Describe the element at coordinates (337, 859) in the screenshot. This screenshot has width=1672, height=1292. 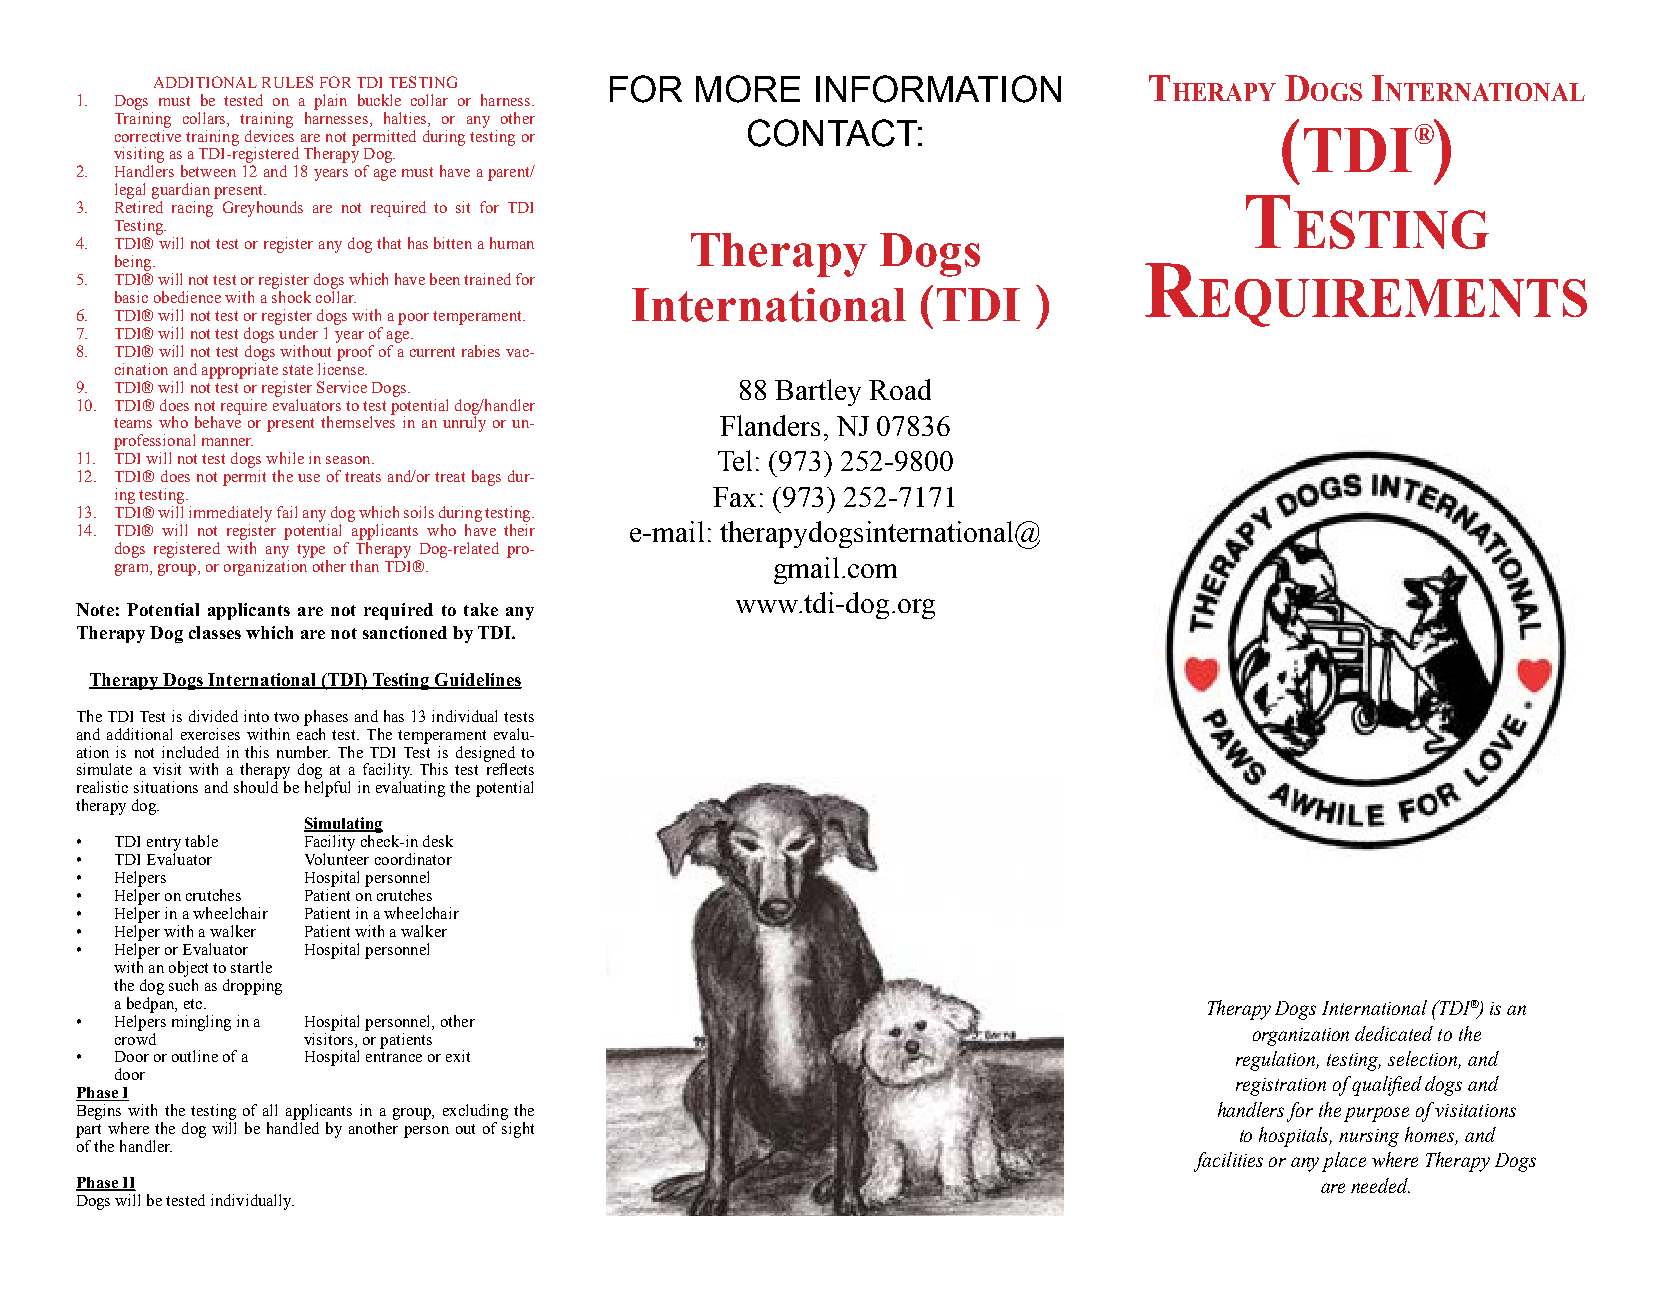
I see `Volunteer` at that location.
